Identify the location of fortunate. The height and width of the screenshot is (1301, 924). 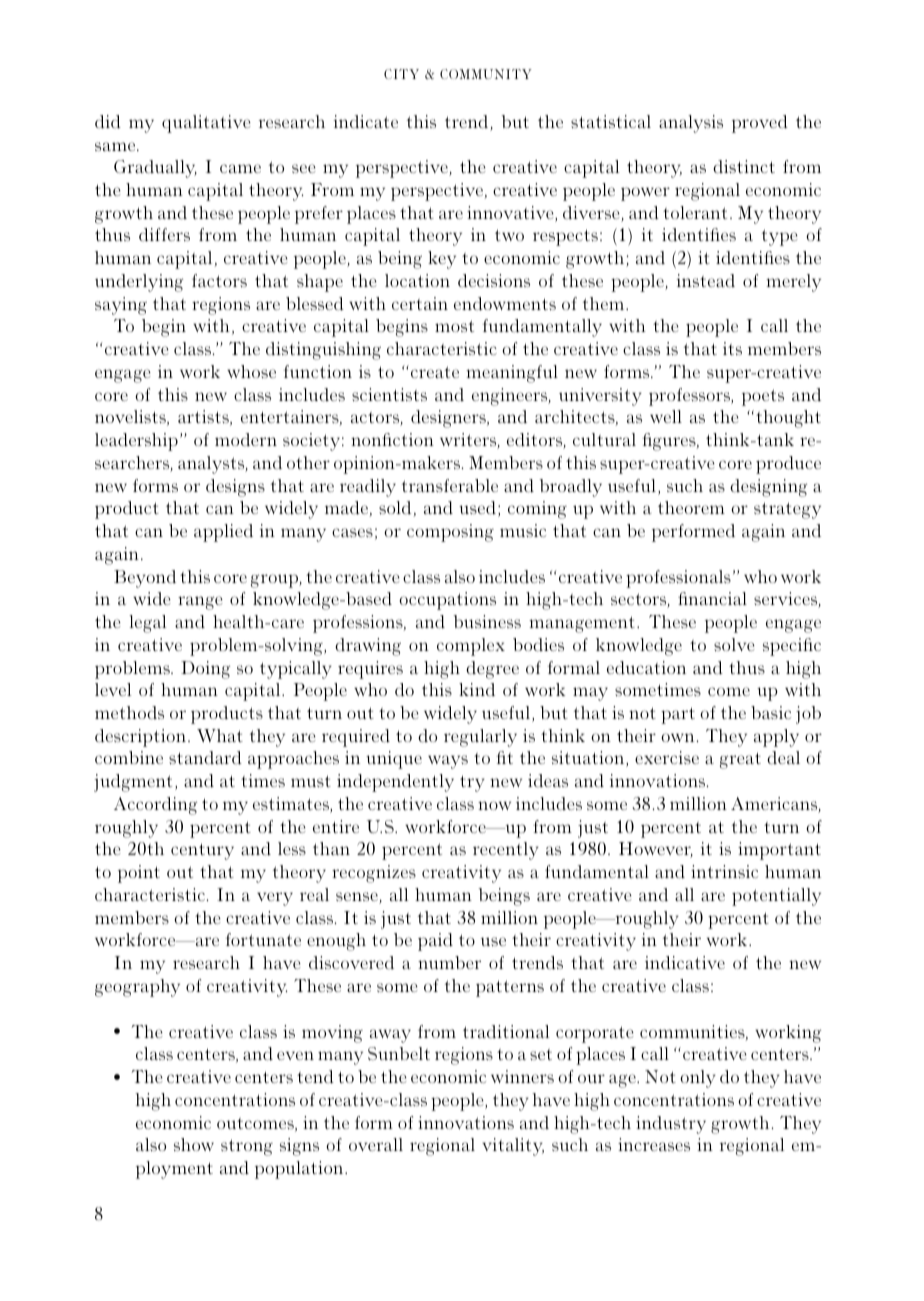
(263, 939).
